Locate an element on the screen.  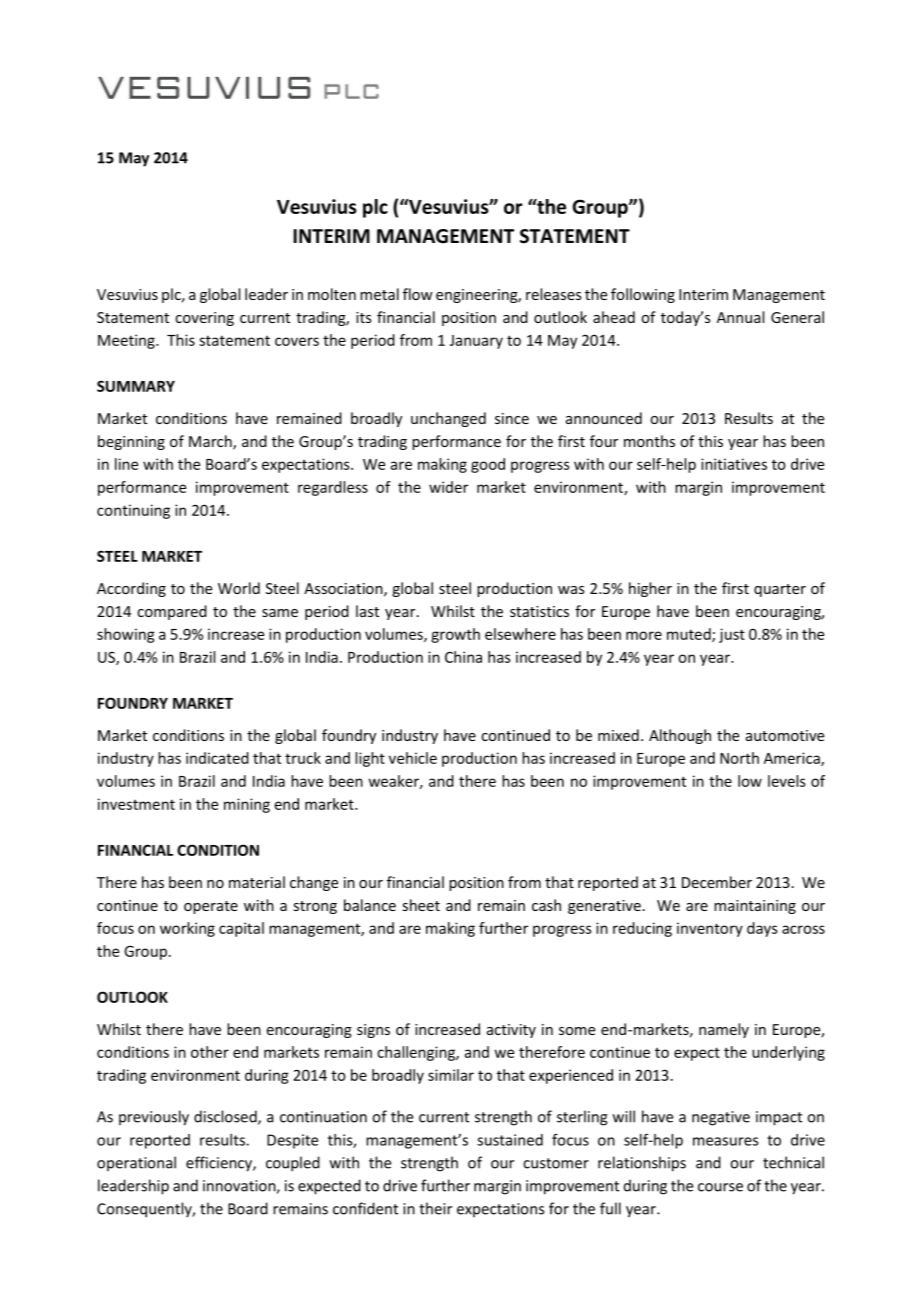
efficiency is located at coordinates (220, 1164).
